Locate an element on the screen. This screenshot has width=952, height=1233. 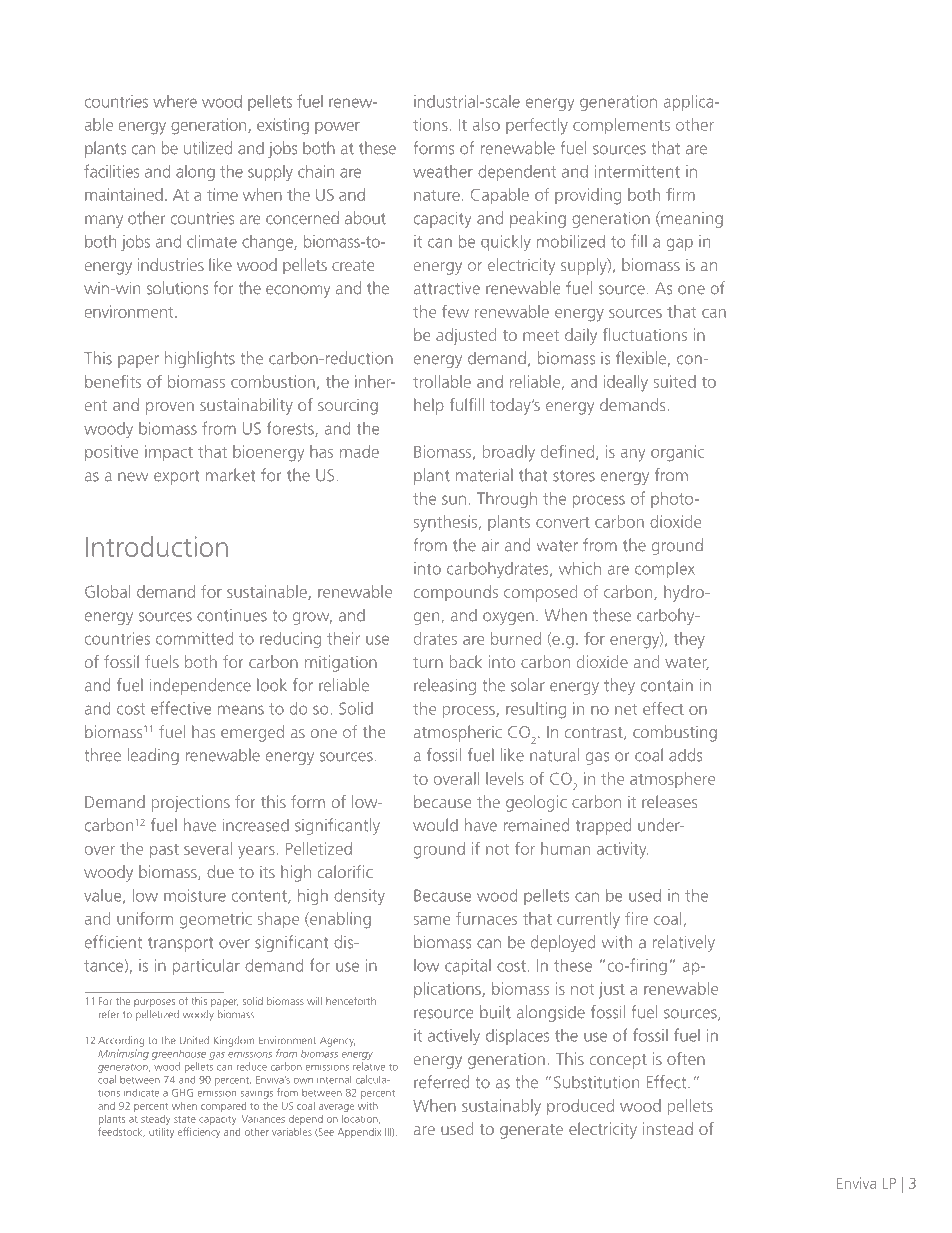
Appendix is located at coordinates (359, 1133).
